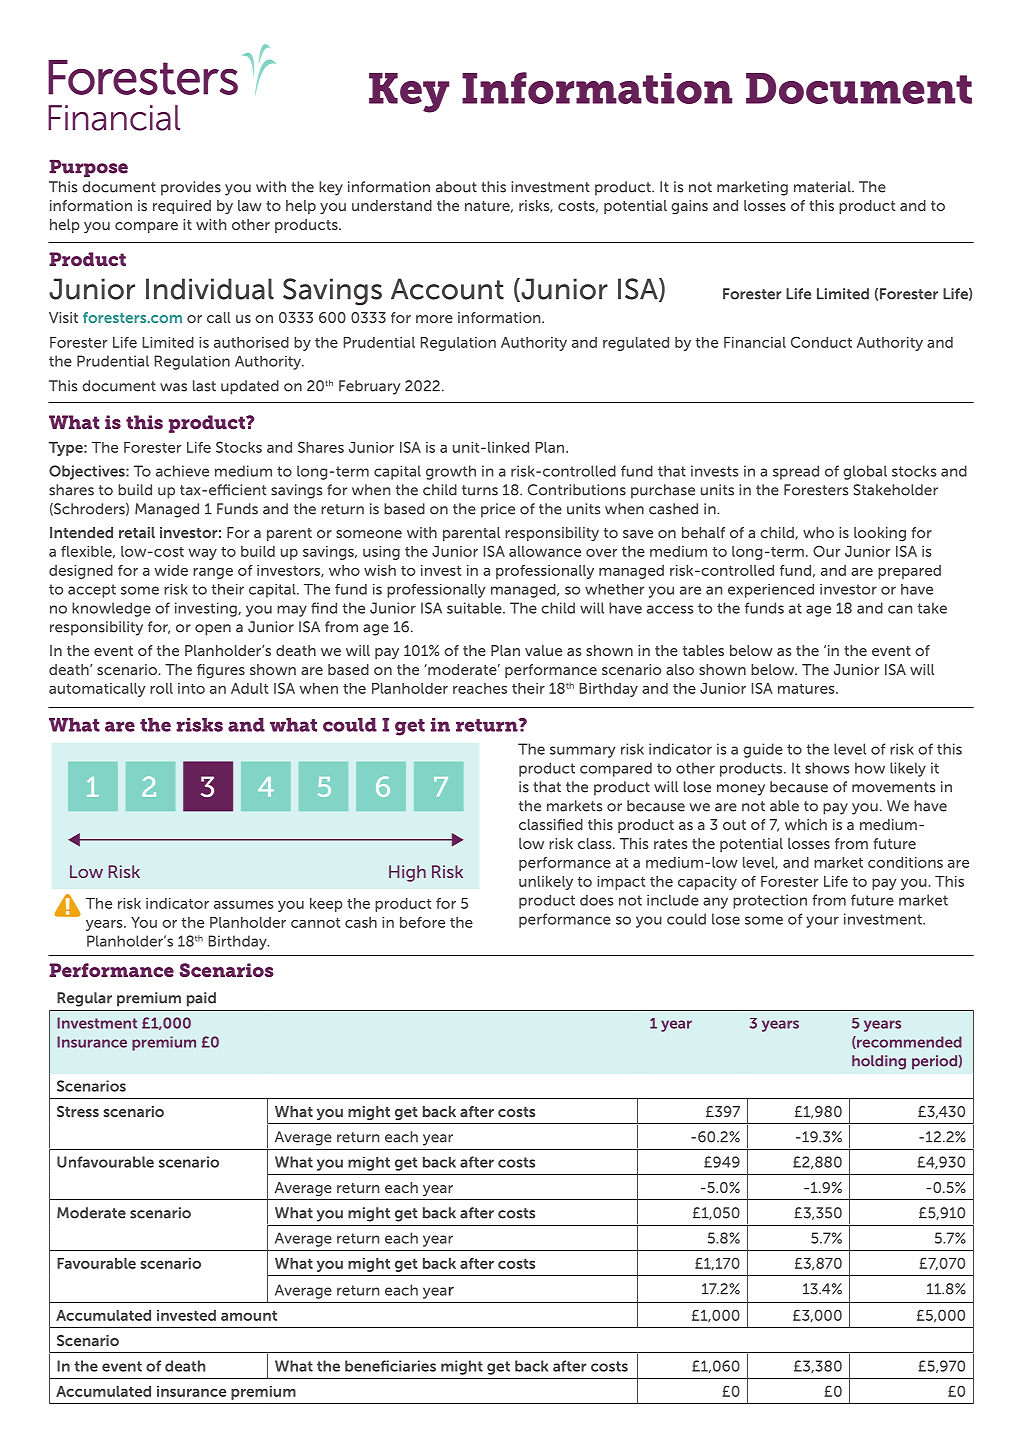  What do you see at coordinates (582, 752) in the page?
I see `summary` at bounding box center [582, 752].
